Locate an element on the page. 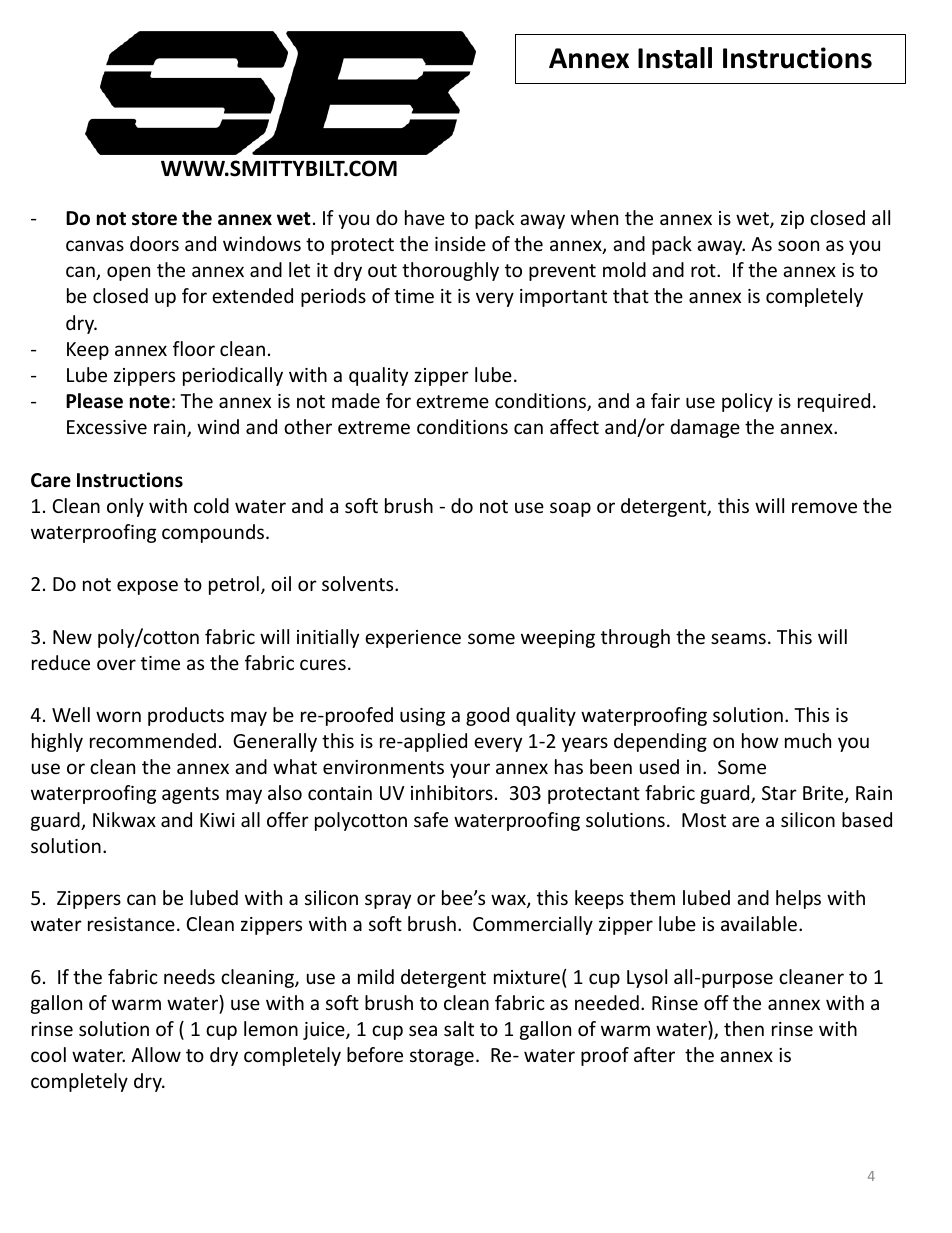 The image size is (952, 1233). salt is located at coordinates (459, 1028).
